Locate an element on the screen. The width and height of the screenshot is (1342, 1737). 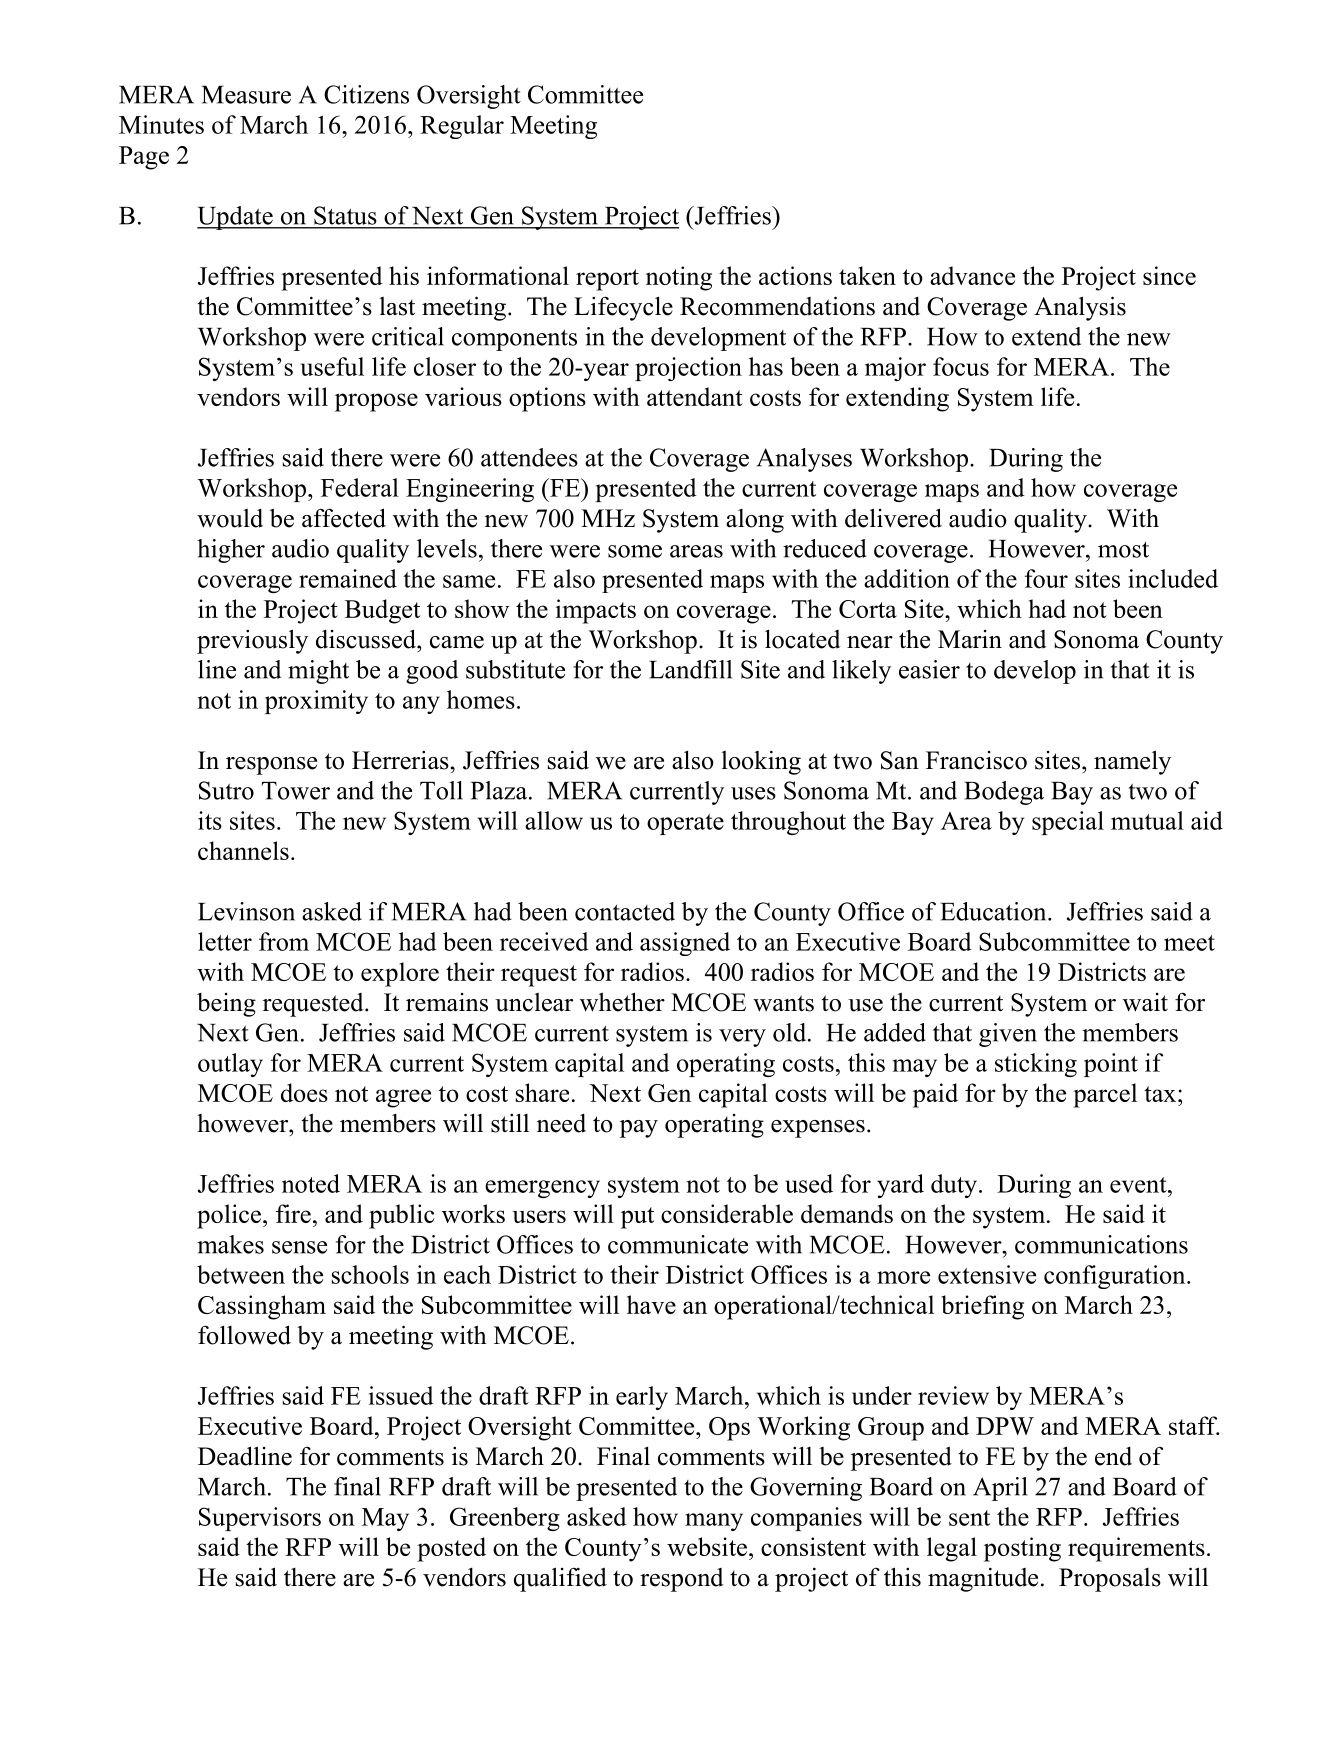
advance is located at coordinates (972, 275).
